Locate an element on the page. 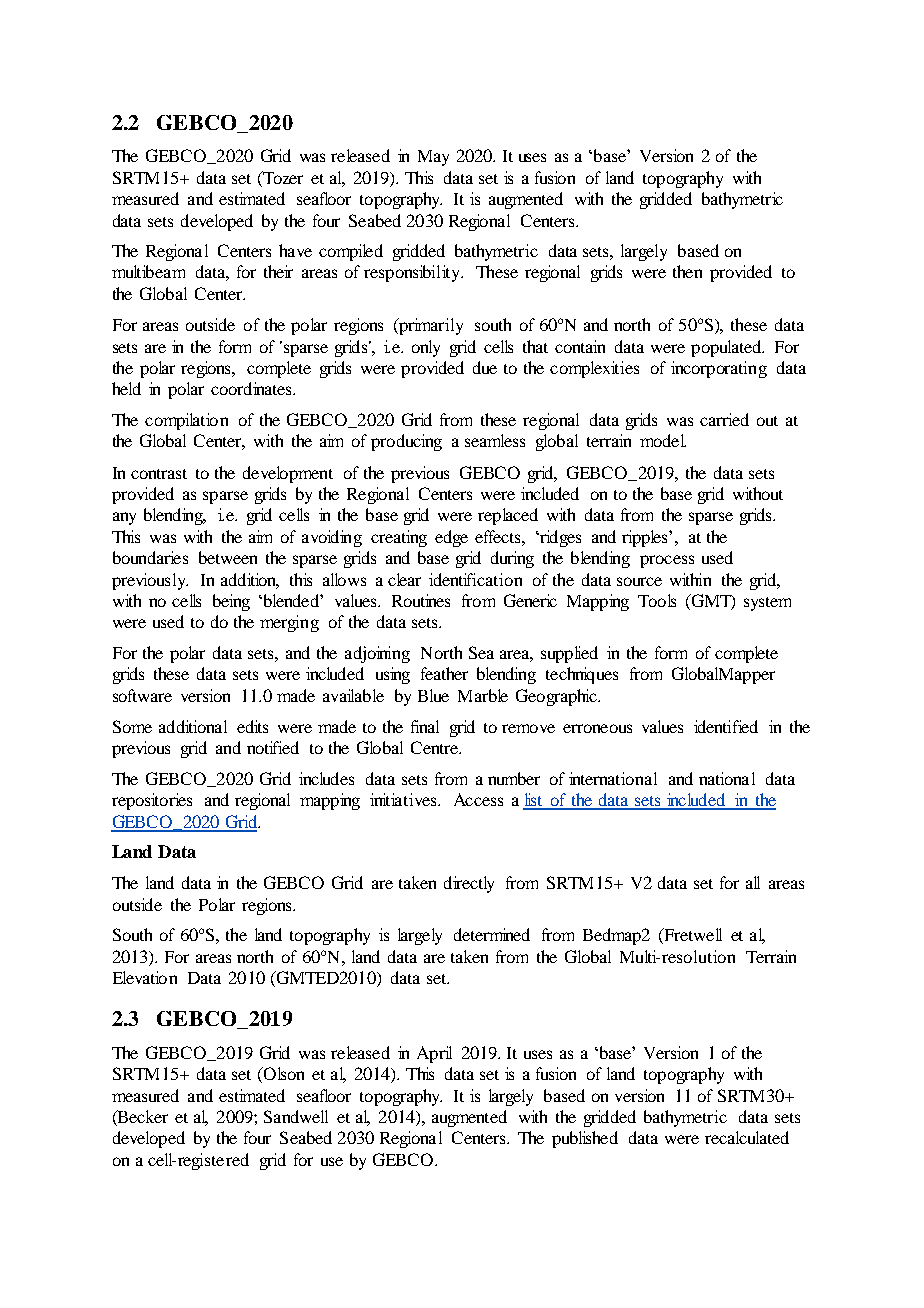 This page has height=1308, width=924. Tools is located at coordinates (657, 600).
